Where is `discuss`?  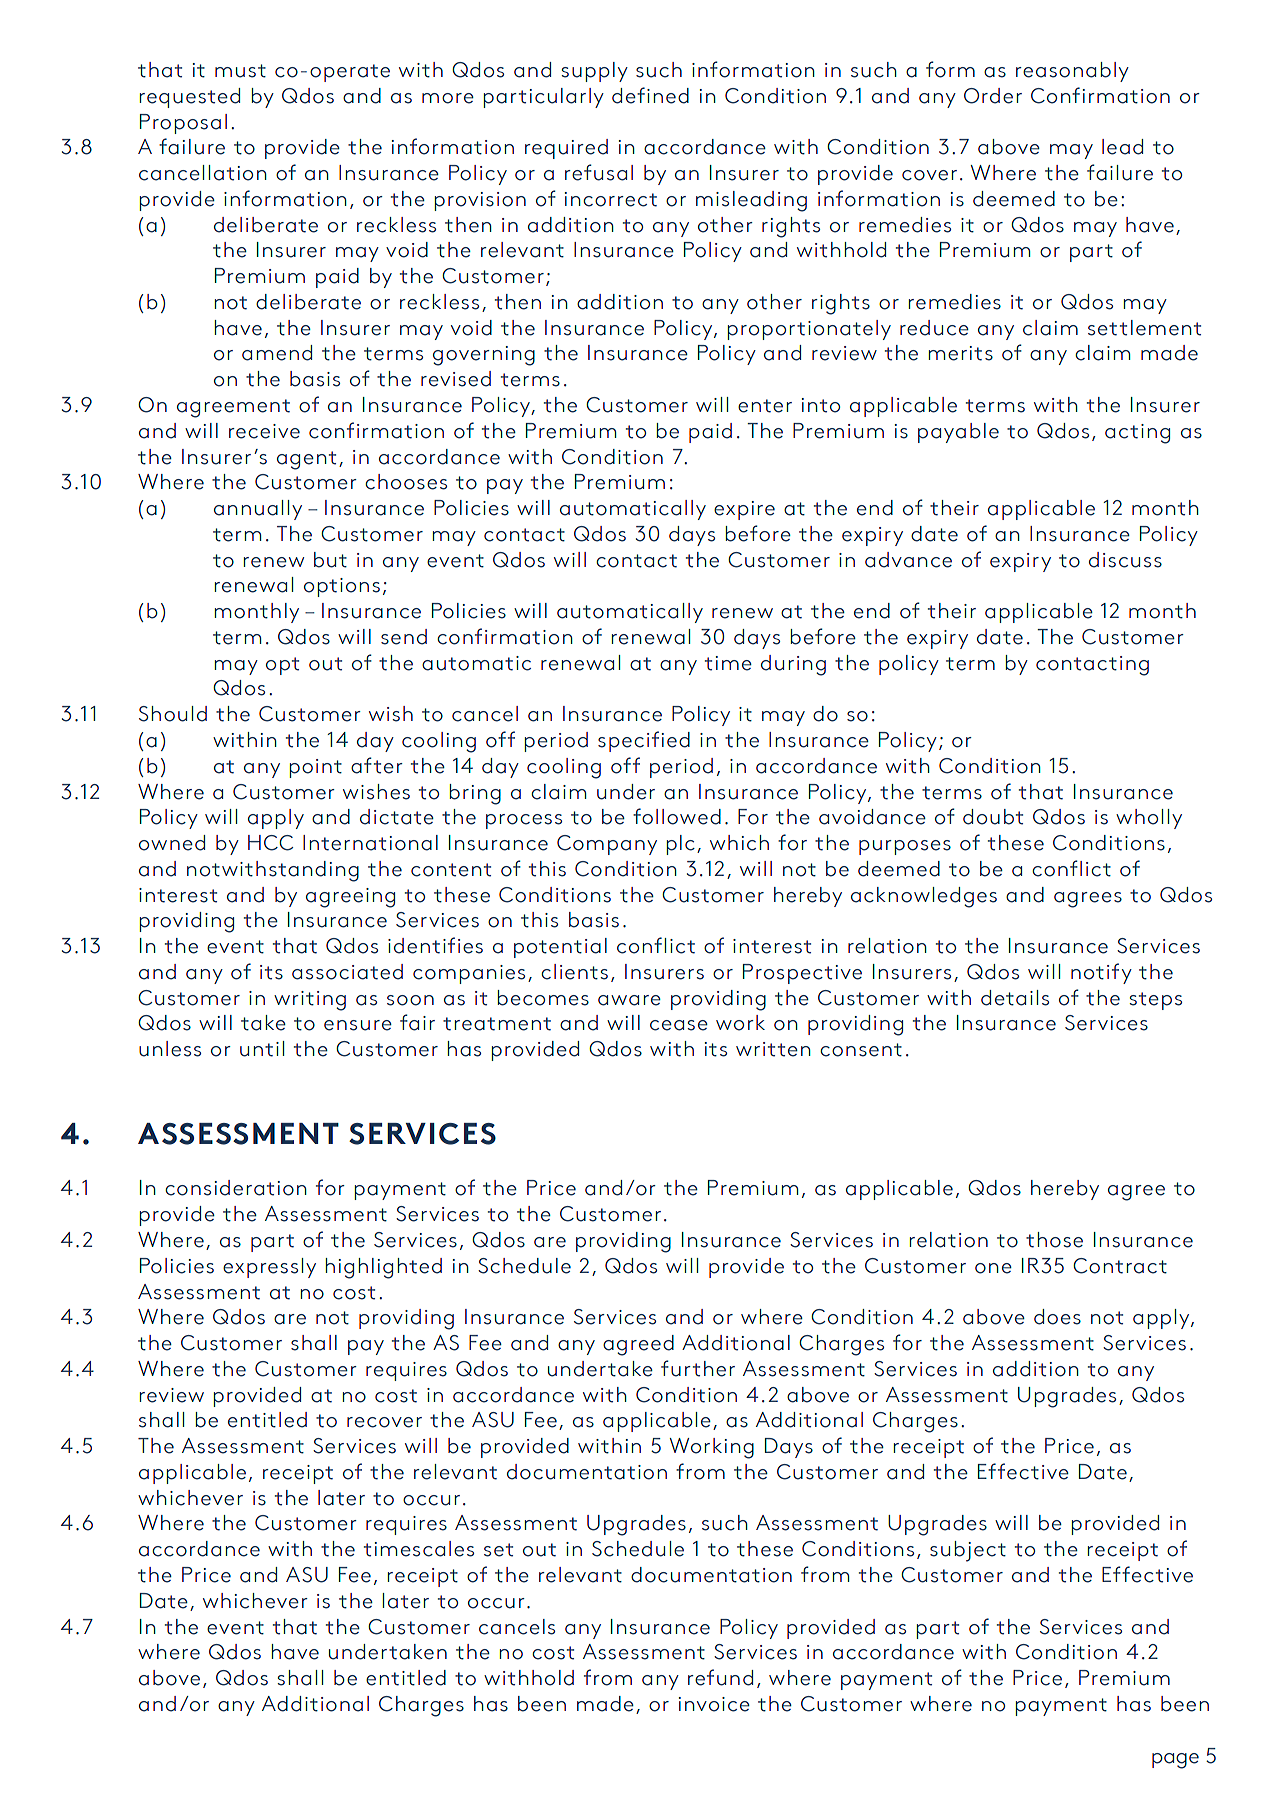 discuss is located at coordinates (1125, 560).
